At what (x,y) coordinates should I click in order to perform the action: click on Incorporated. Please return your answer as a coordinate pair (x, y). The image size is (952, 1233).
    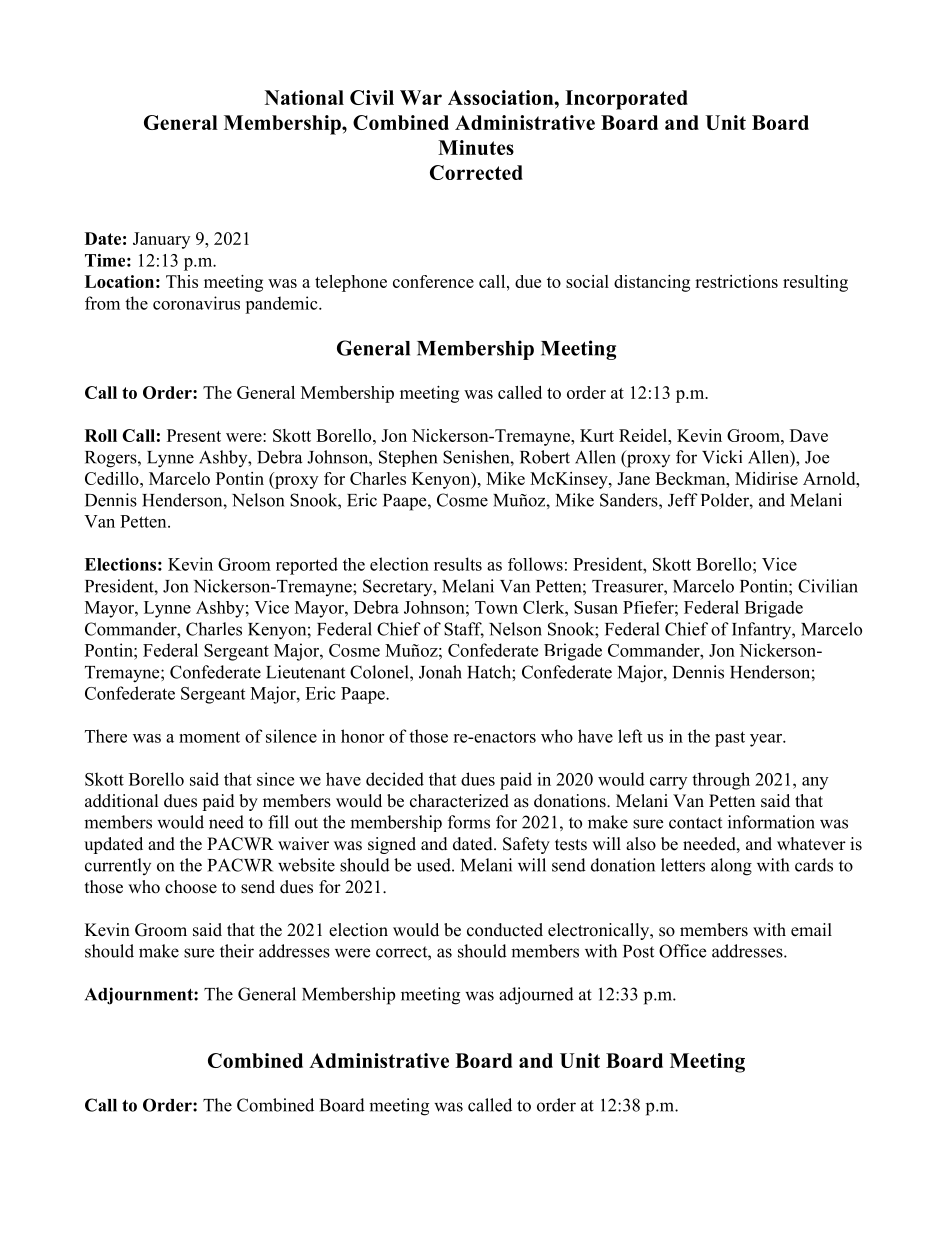
    Looking at the image, I should click on (626, 100).
